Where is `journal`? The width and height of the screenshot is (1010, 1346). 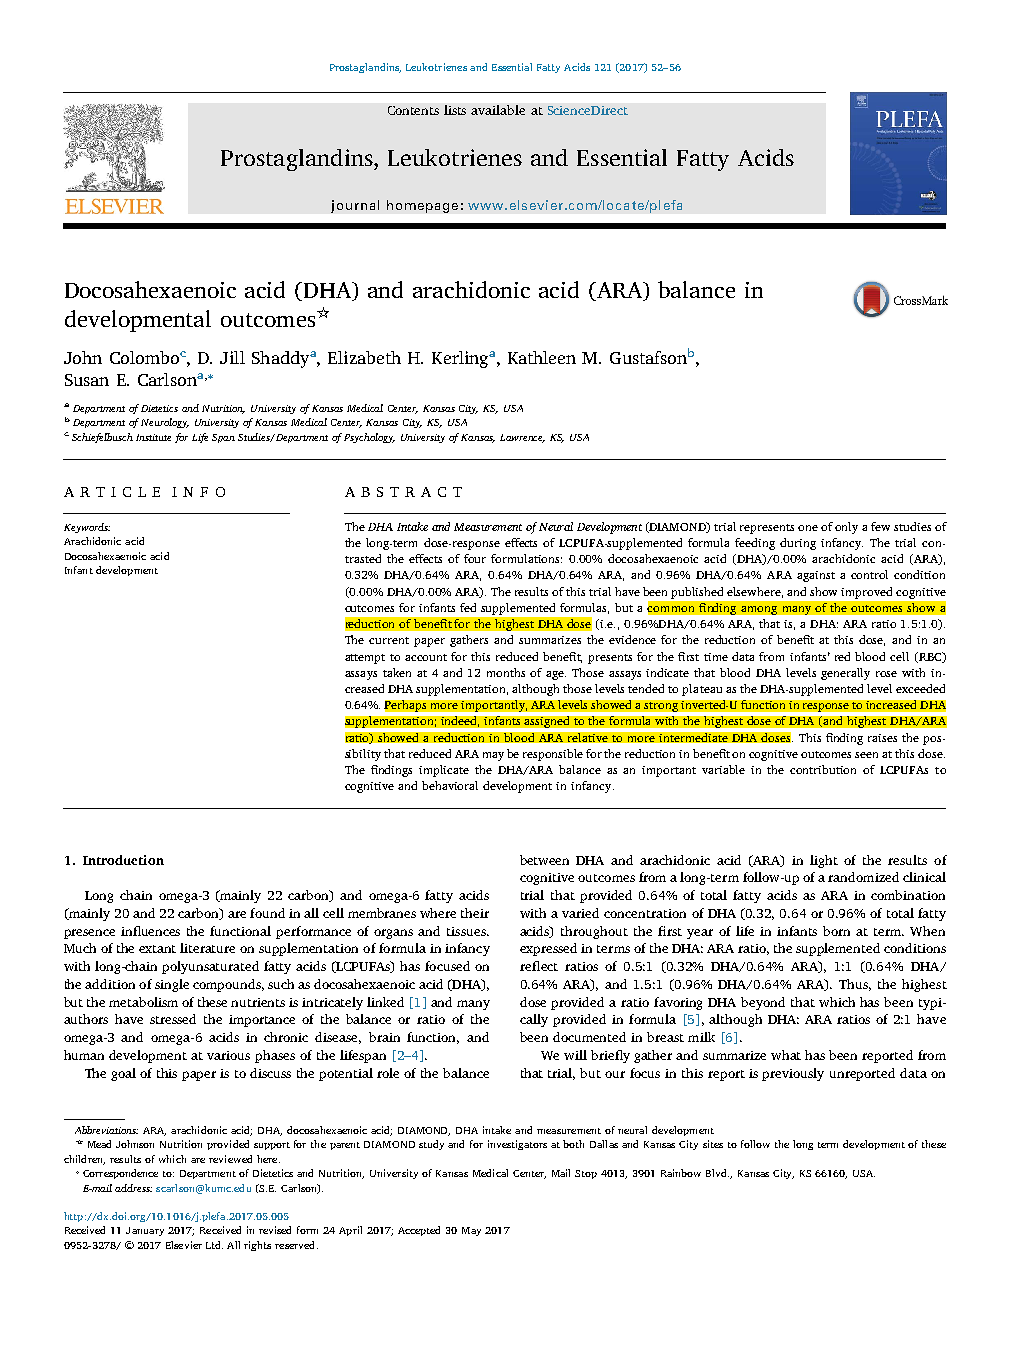 journal is located at coordinates (355, 206).
